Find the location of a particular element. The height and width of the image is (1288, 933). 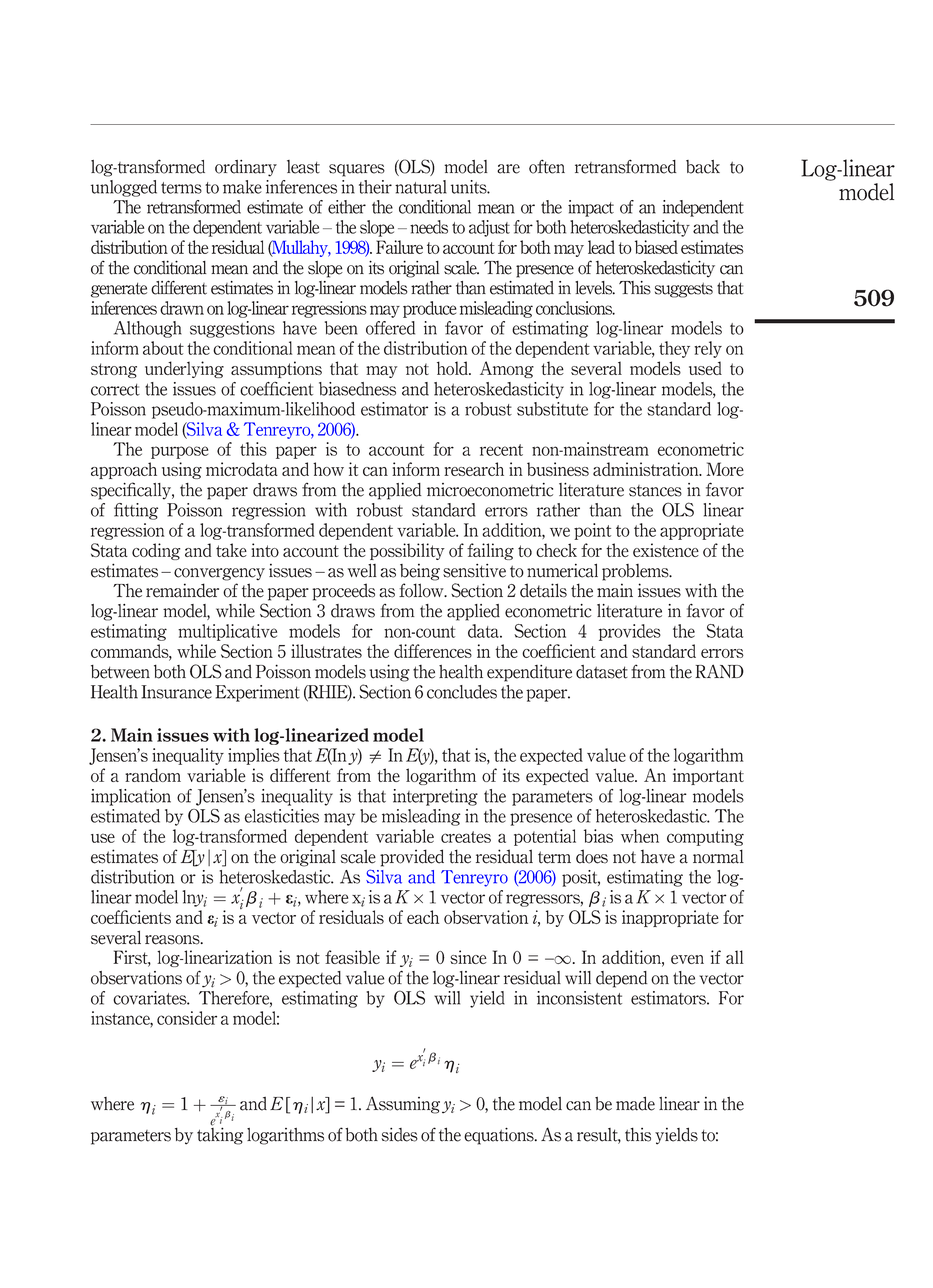

Insurance is located at coordinates (176, 692).
